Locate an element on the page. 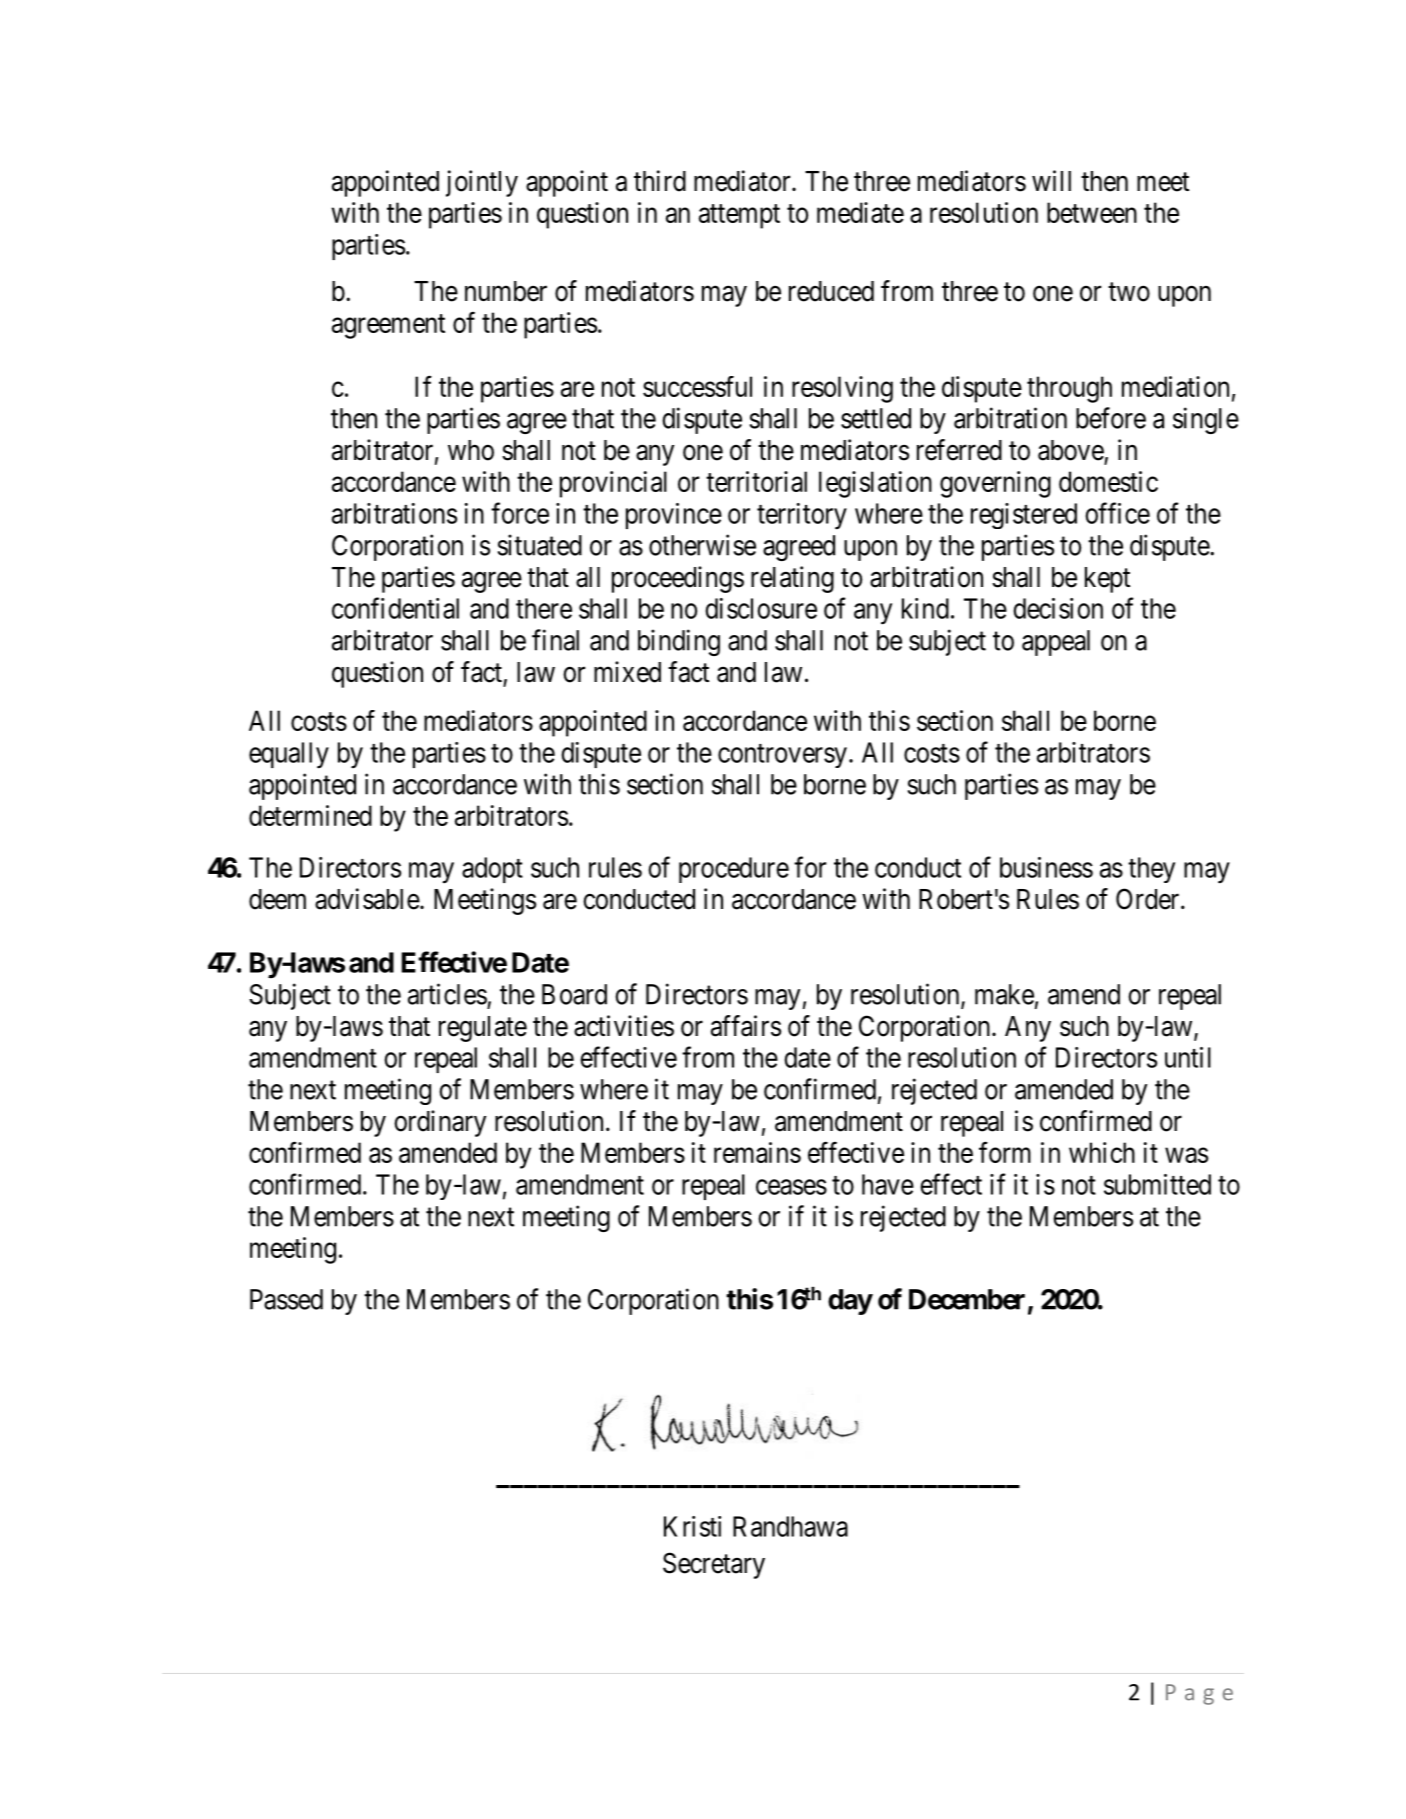  ordinary is located at coordinates (440, 1123).
